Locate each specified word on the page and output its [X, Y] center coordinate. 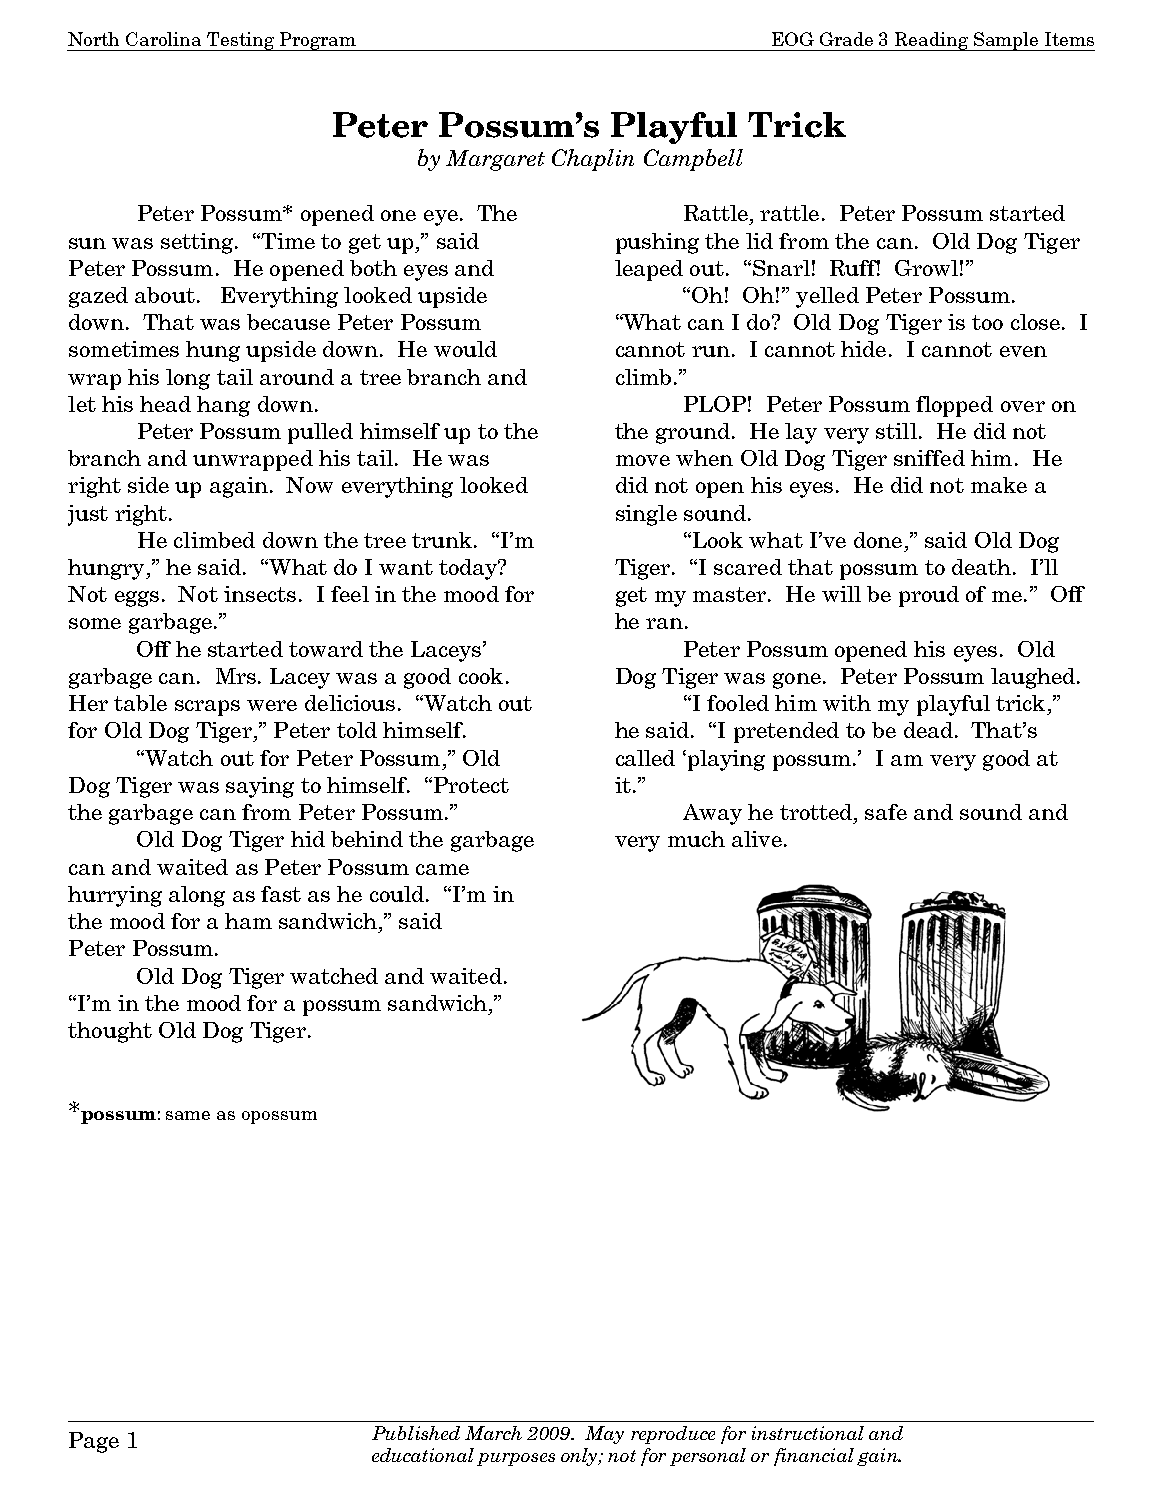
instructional [808, 1433]
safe [886, 812]
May [604, 1435]
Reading [931, 41]
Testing [241, 41]
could [397, 894]
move [643, 460]
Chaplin [593, 160]
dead [928, 730]
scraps [207, 708]
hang [223, 406]
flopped [954, 406]
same [188, 1115]
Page [94, 1442]
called [645, 758]
